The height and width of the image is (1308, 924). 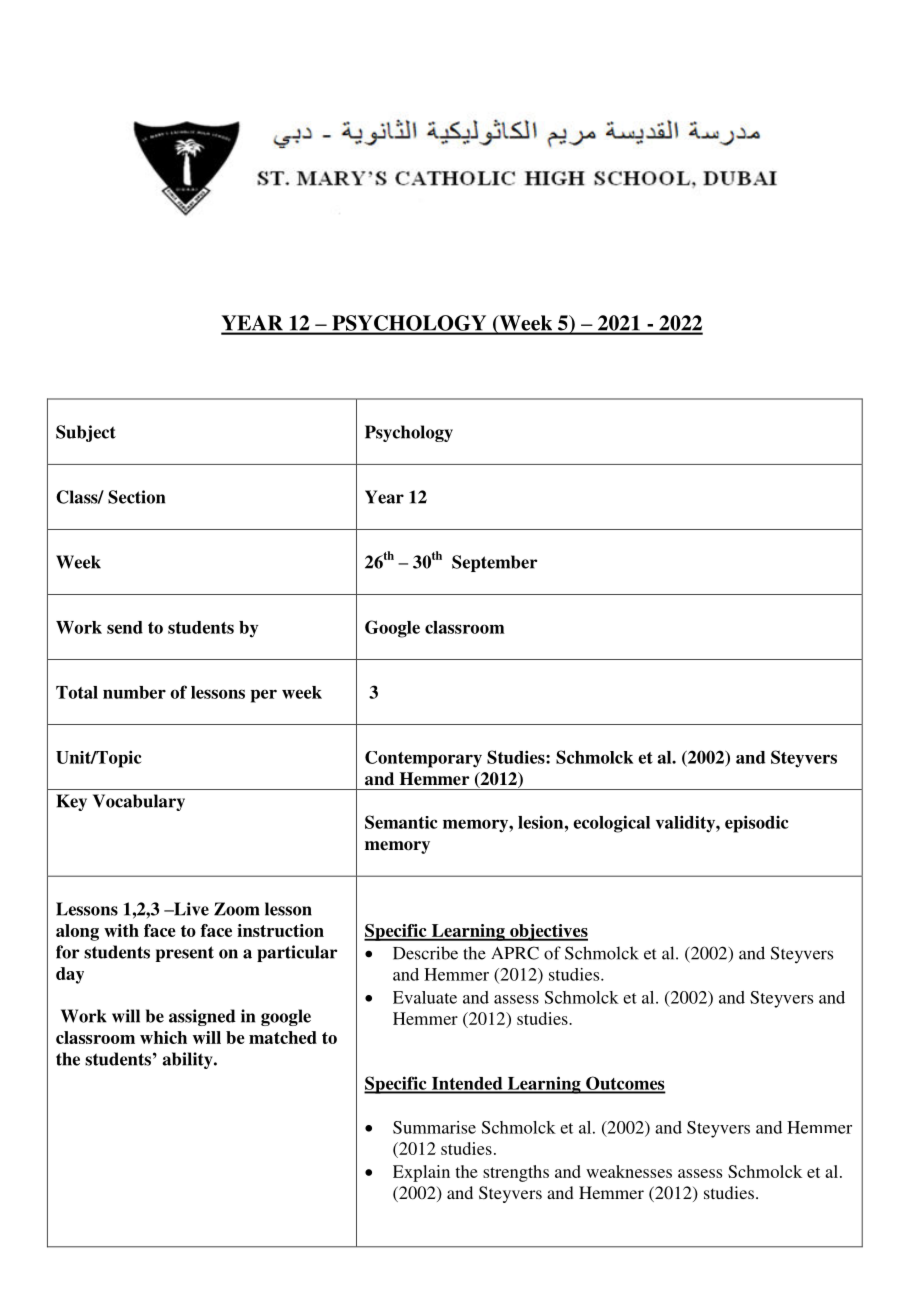 What do you see at coordinates (188, 1060) in the image?
I see `ability` at bounding box center [188, 1060].
